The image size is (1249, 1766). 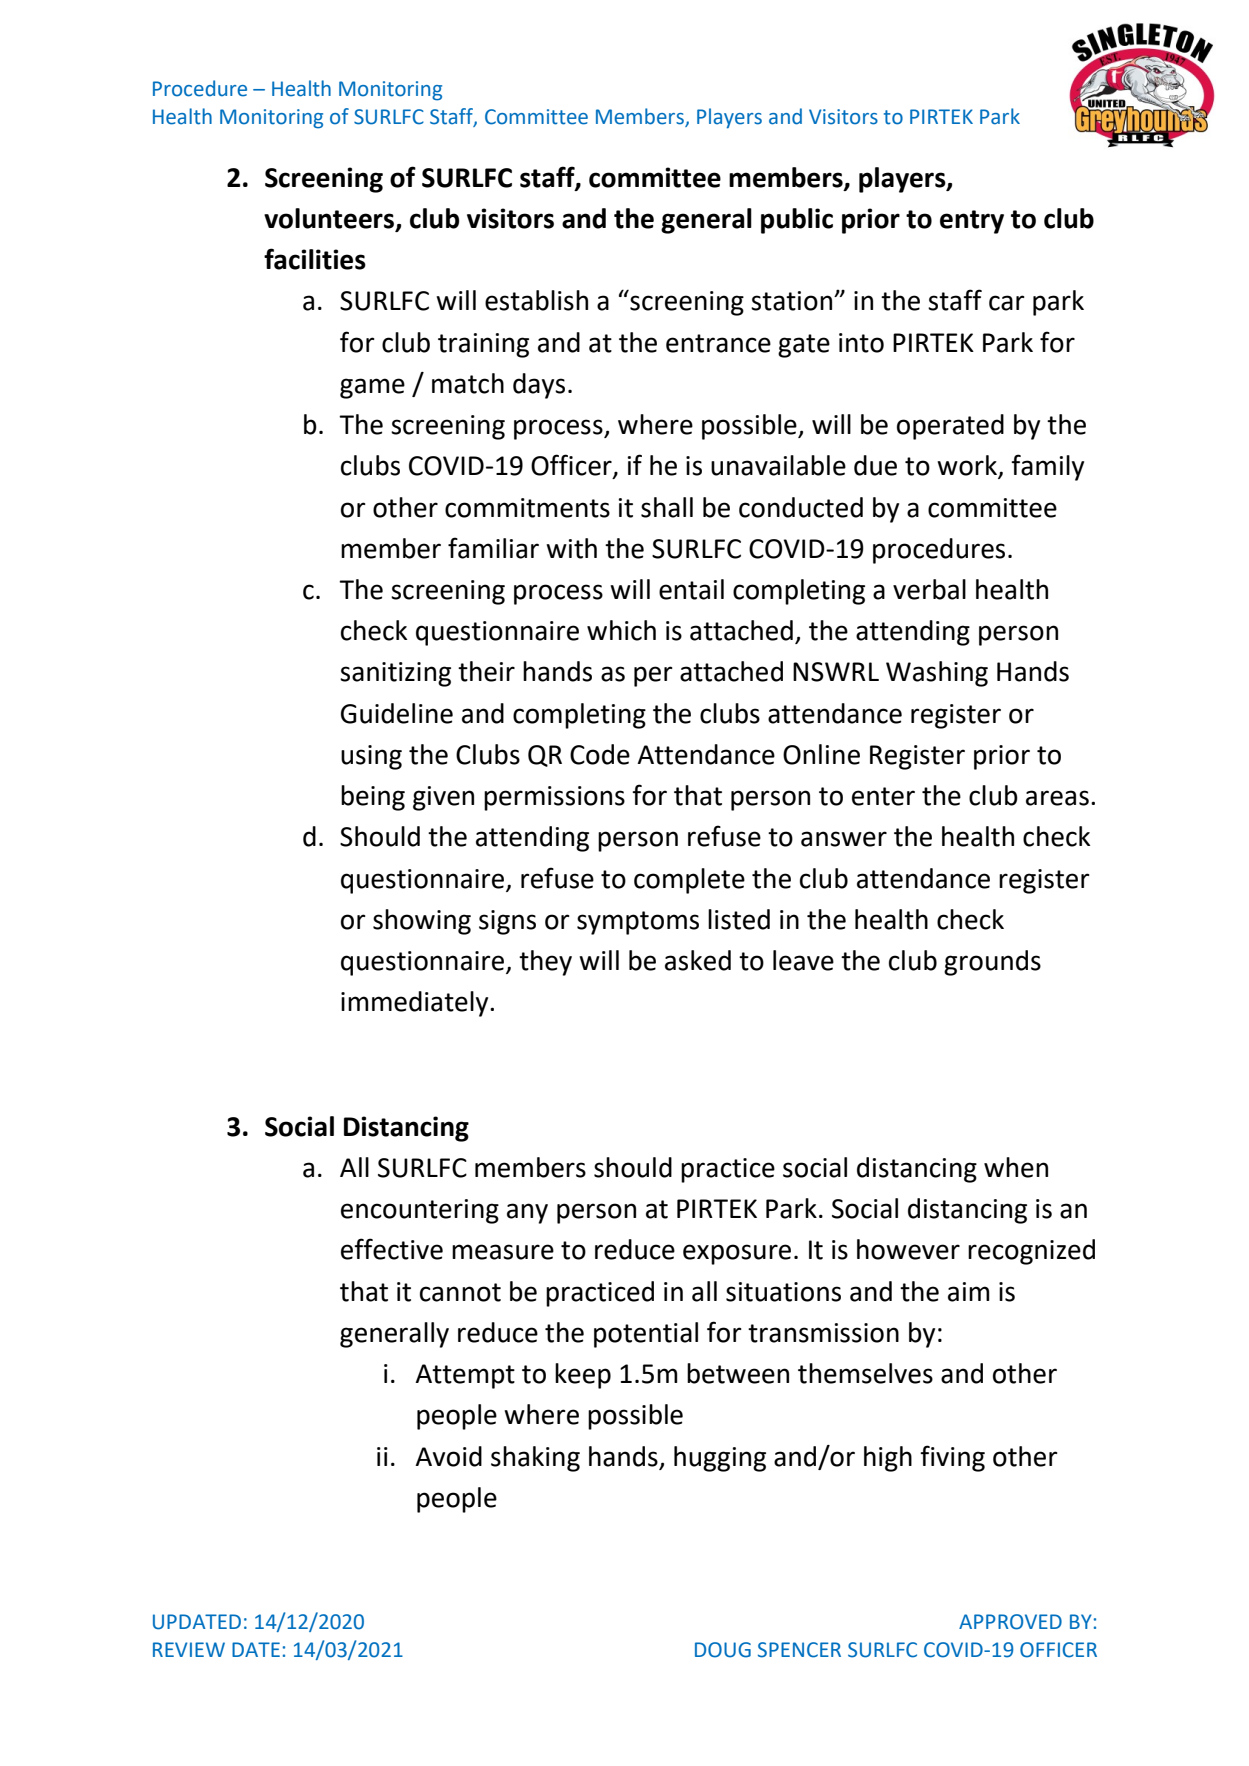 I want to click on REVIEW, so click(x=189, y=1649).
